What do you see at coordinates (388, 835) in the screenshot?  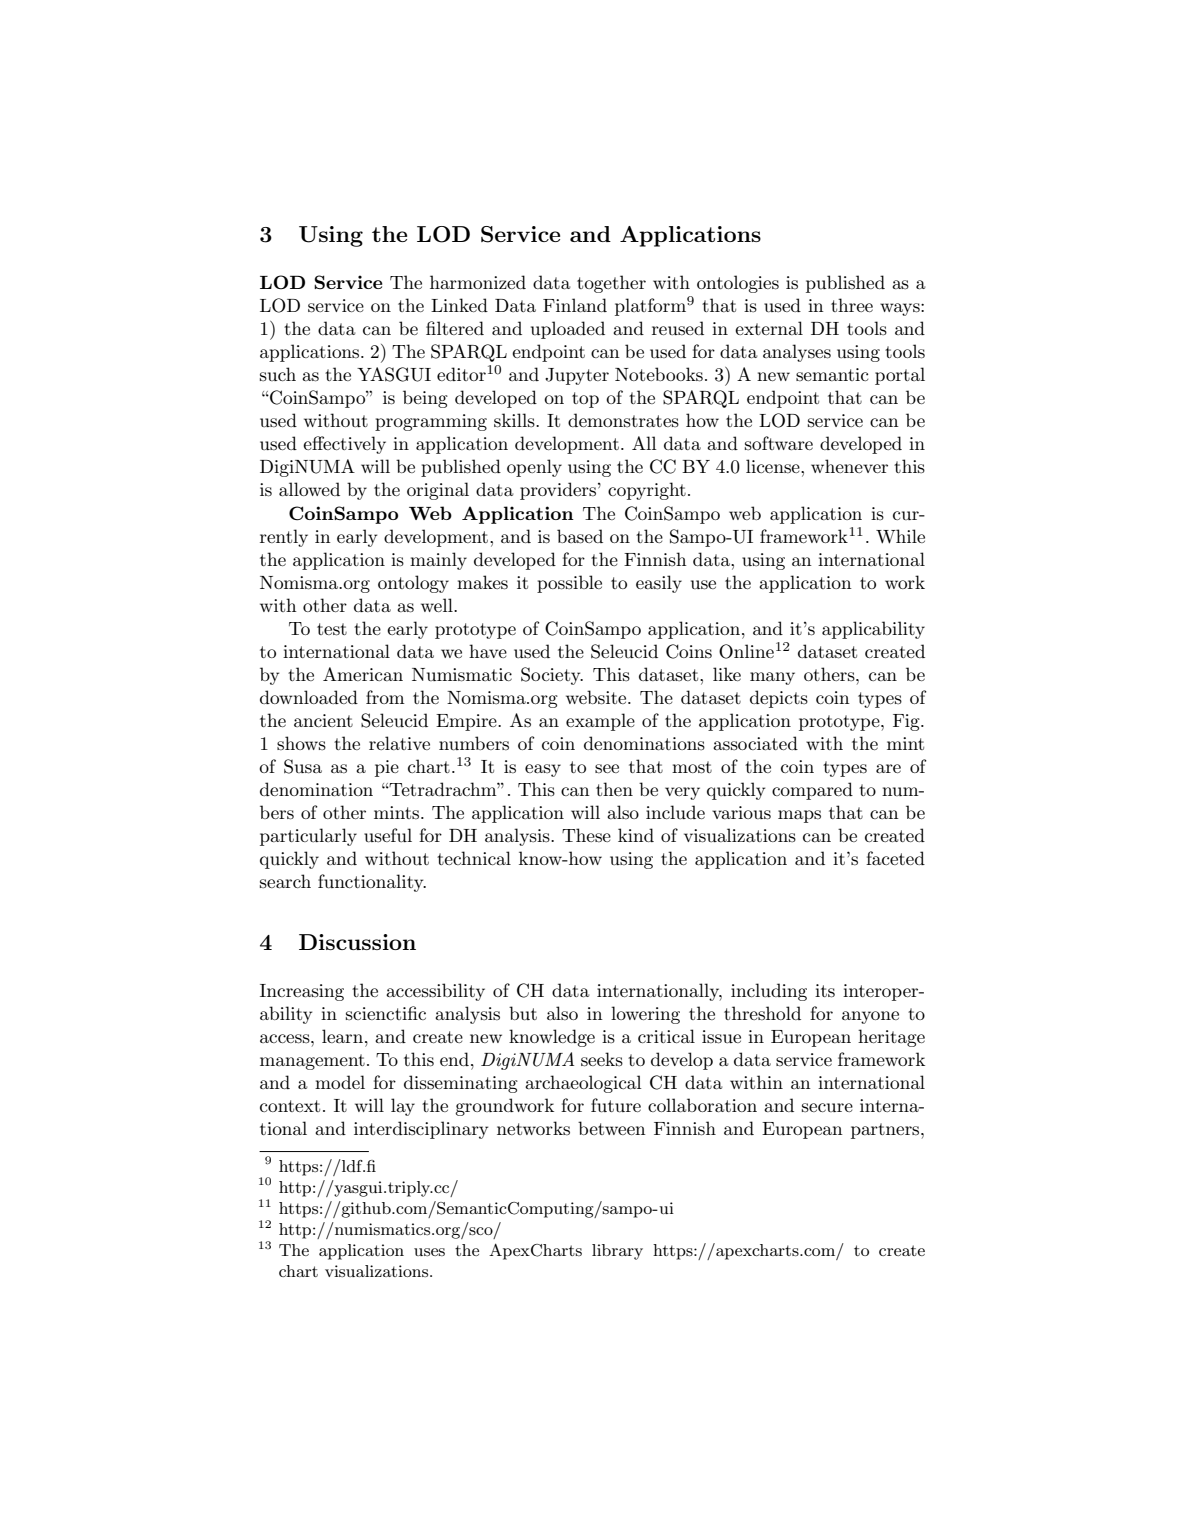 I see `useful` at bounding box center [388, 835].
